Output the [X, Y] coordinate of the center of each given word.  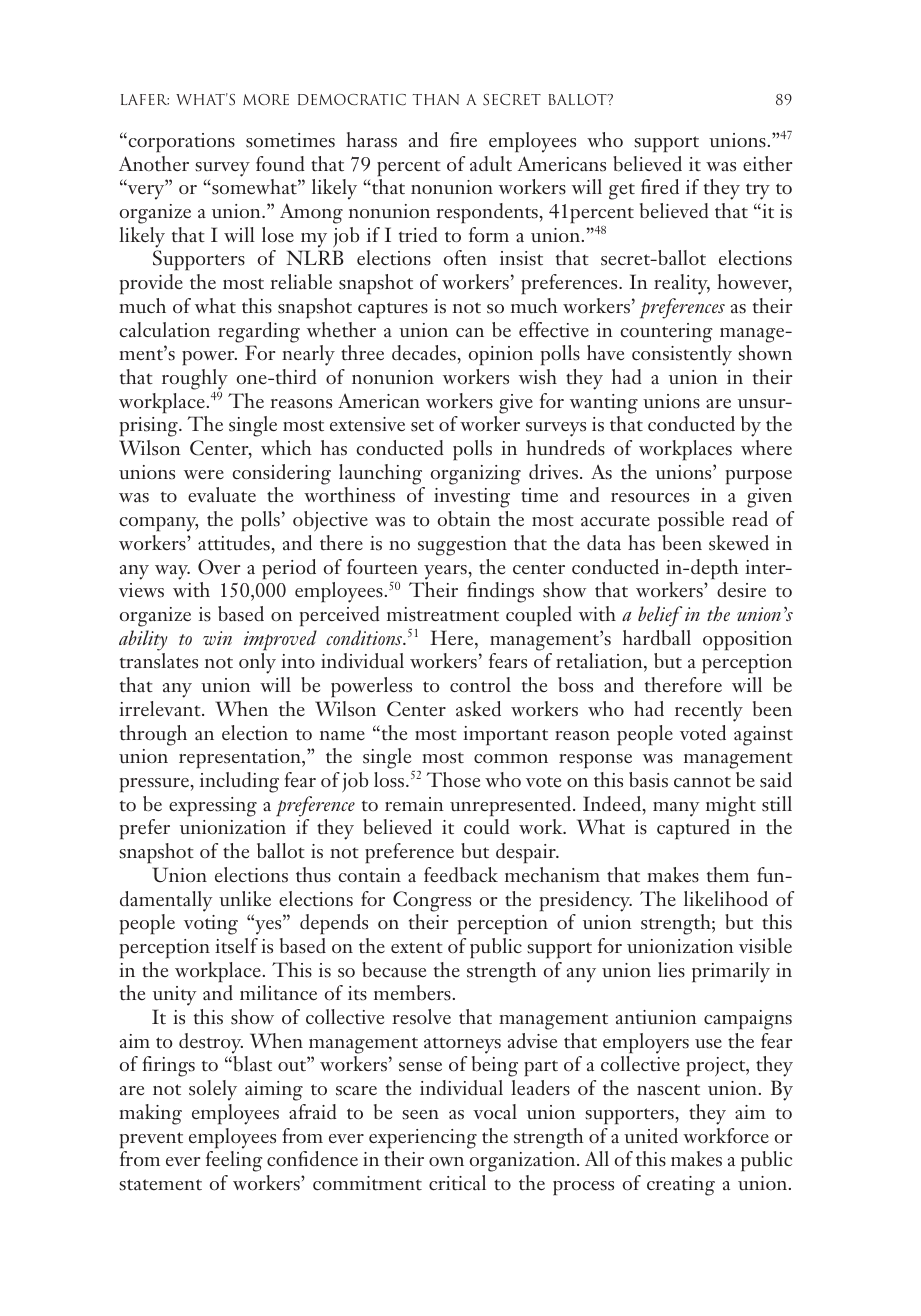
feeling [234, 1161]
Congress [432, 901]
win [217, 638]
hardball [657, 638]
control [480, 685]
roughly [195, 380]
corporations [180, 142]
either [767, 164]
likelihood [726, 899]
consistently [682, 355]
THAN [436, 99]
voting [211, 925]
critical [457, 1183]
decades [424, 353]
